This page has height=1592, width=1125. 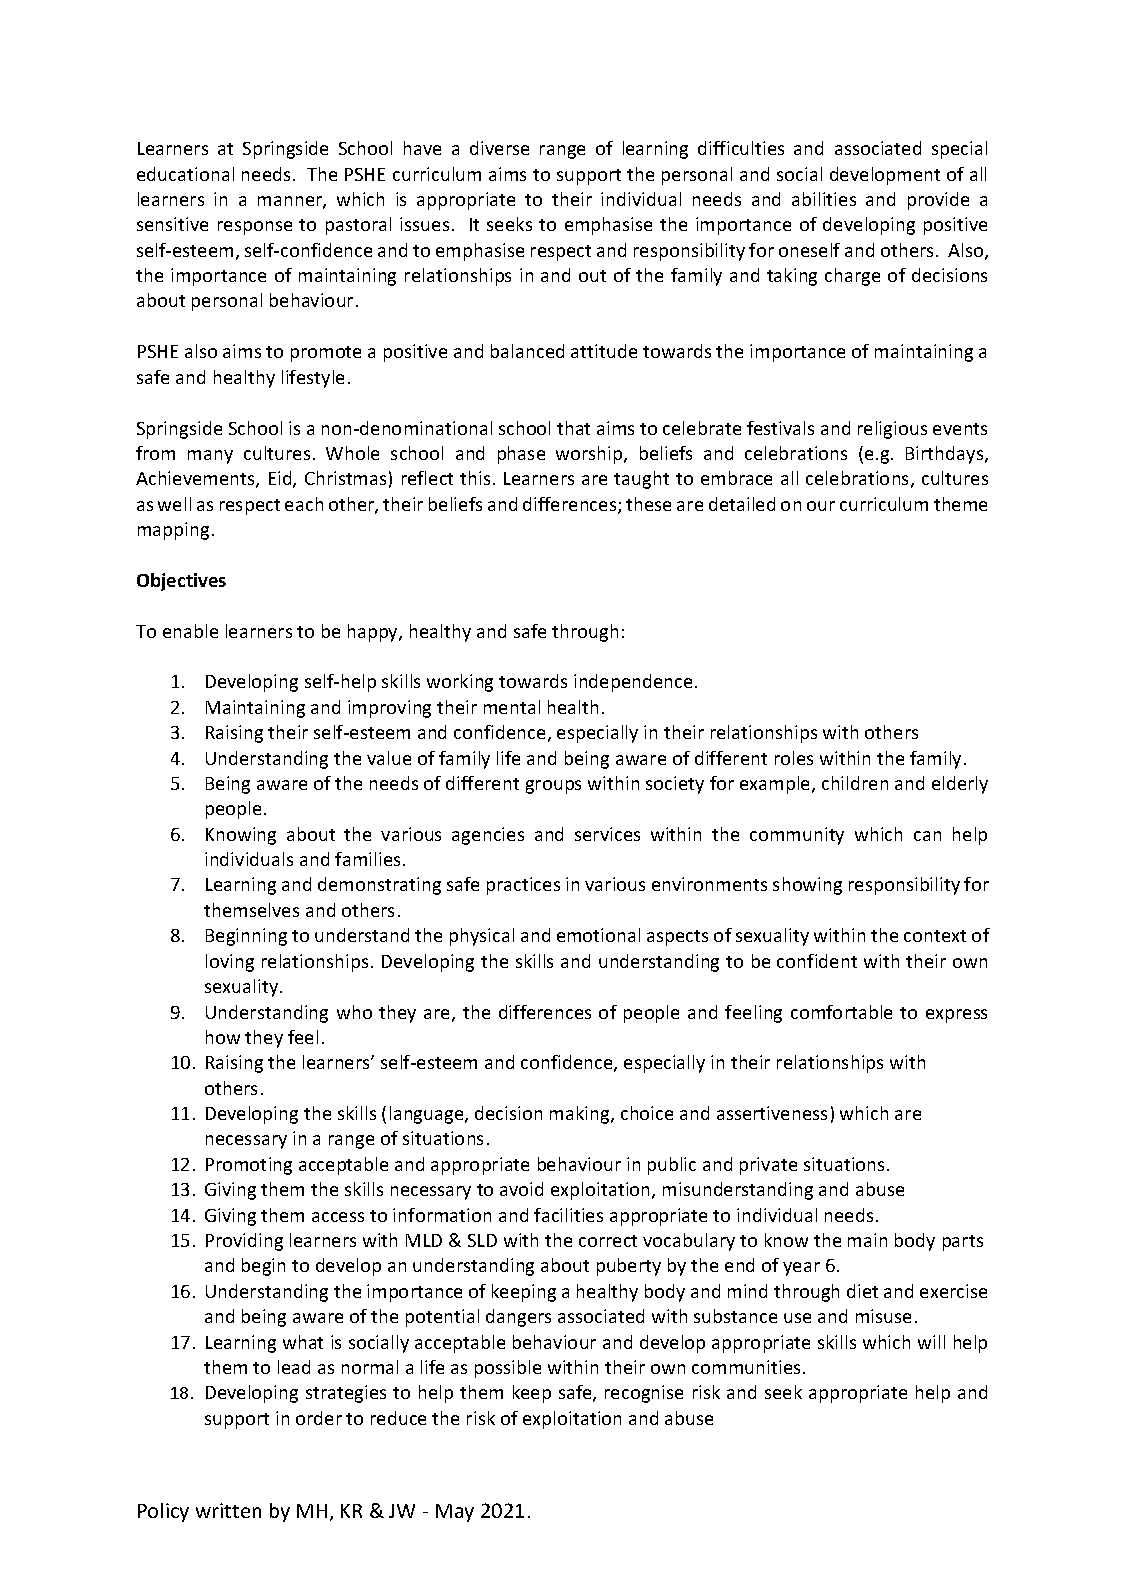 What do you see at coordinates (230, 963) in the page?
I see `loving` at bounding box center [230, 963].
